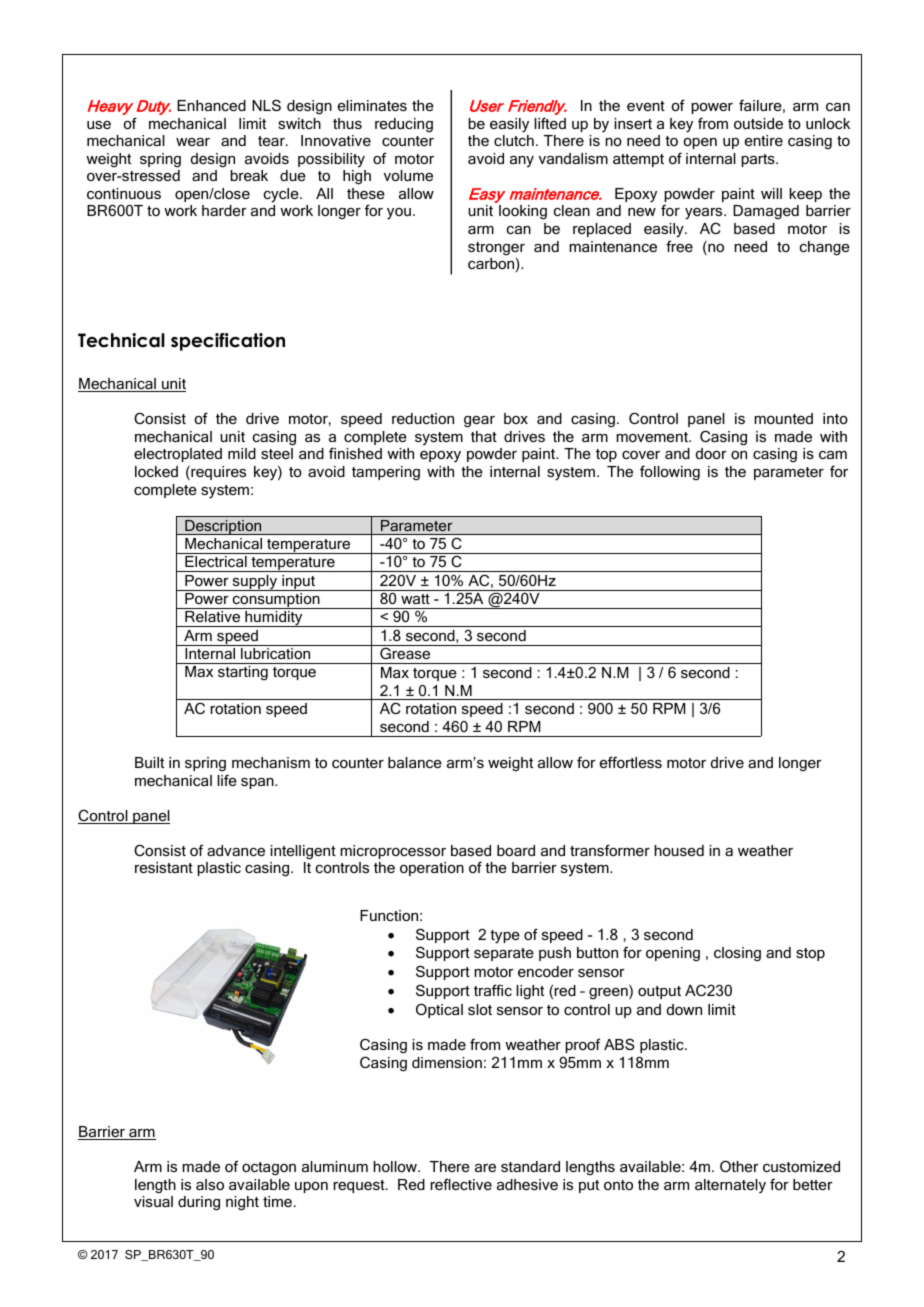 The height and width of the screenshot is (1307, 924). Describe the element at coordinates (514, 140) in the screenshot. I see `clutch` at that location.
